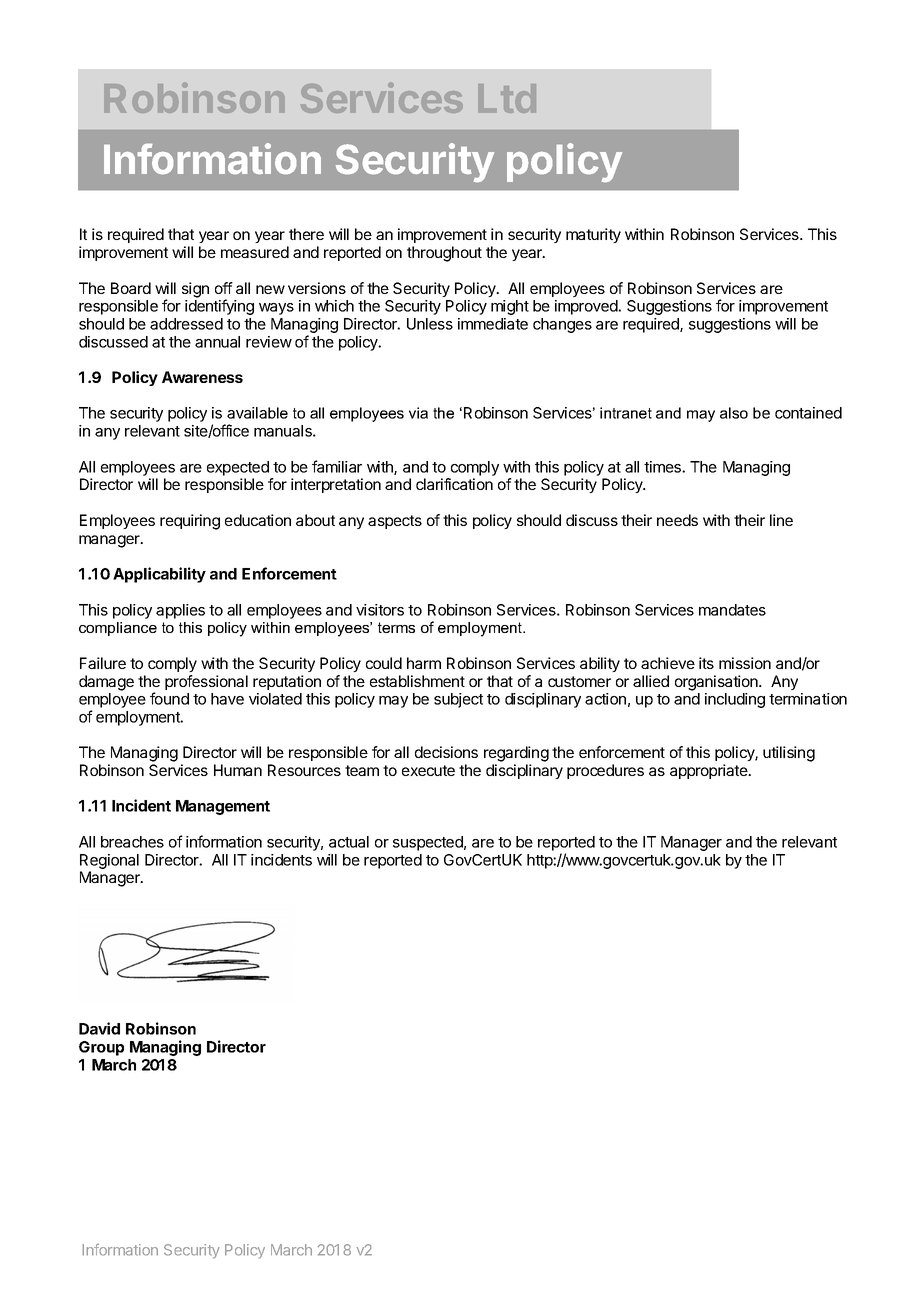 This image has width=924, height=1307. Describe the element at coordinates (380, 610) in the image. I see `visitors` at that location.
